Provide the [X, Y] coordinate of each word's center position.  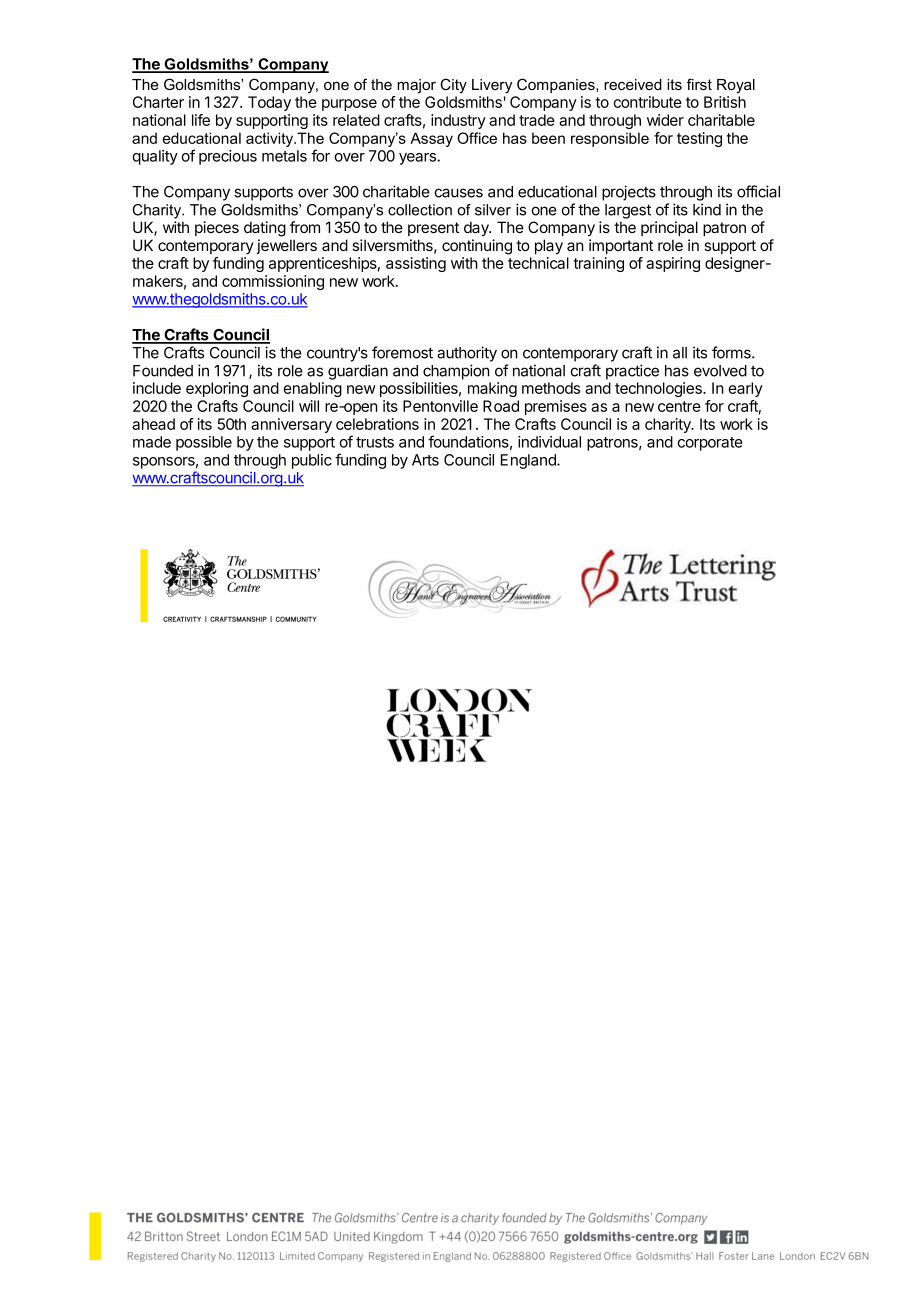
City [453, 86]
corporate [710, 444]
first [699, 84]
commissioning [273, 282]
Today [269, 103]
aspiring [673, 264]
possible [204, 443]
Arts [425, 460]
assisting [416, 264]
